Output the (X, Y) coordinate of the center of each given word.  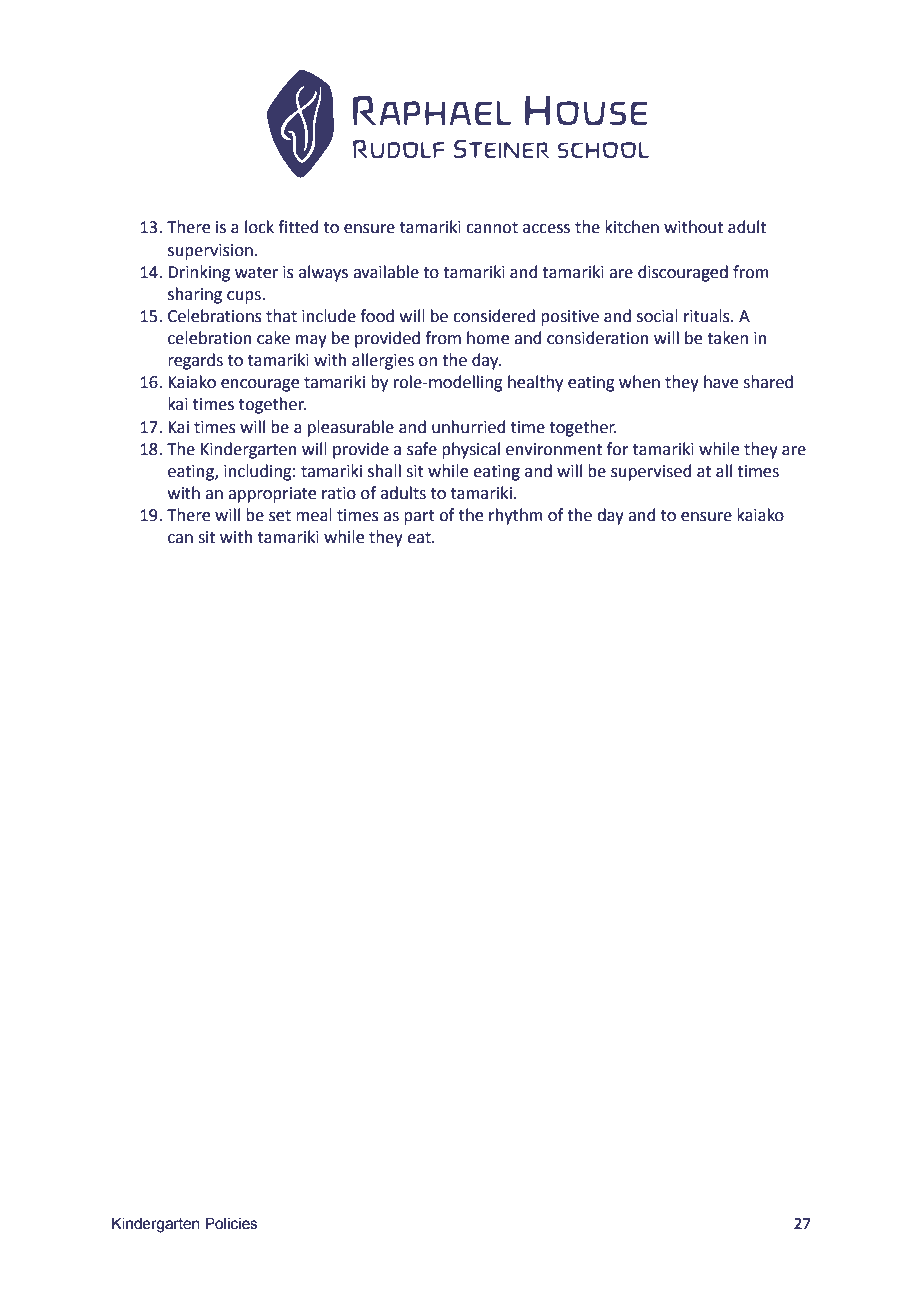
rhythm (516, 516)
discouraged (683, 273)
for (618, 449)
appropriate (272, 495)
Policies (231, 1224)
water (256, 273)
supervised (651, 472)
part (419, 517)
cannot (492, 228)
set (280, 516)
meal (314, 515)
